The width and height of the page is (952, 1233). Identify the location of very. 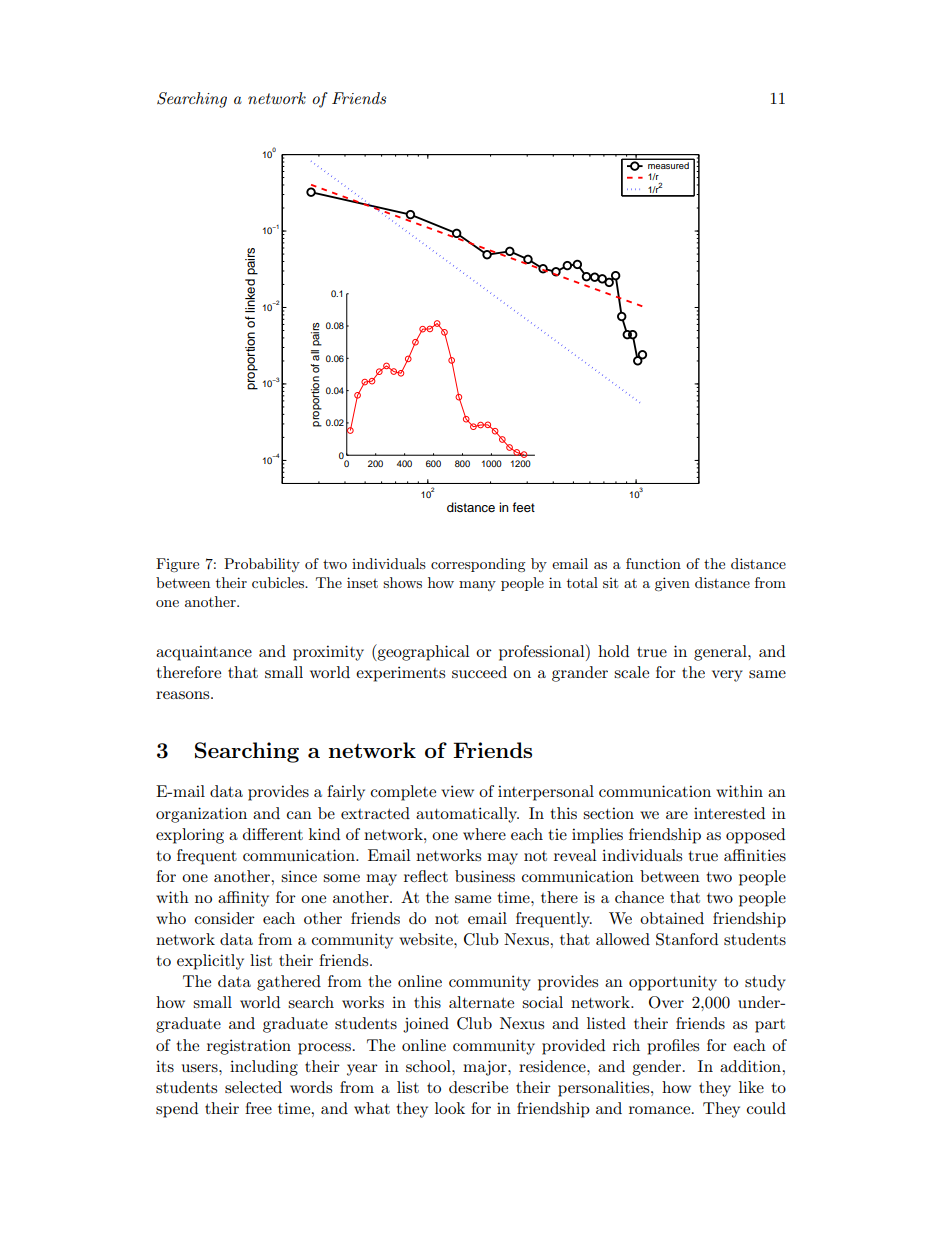
(727, 676).
